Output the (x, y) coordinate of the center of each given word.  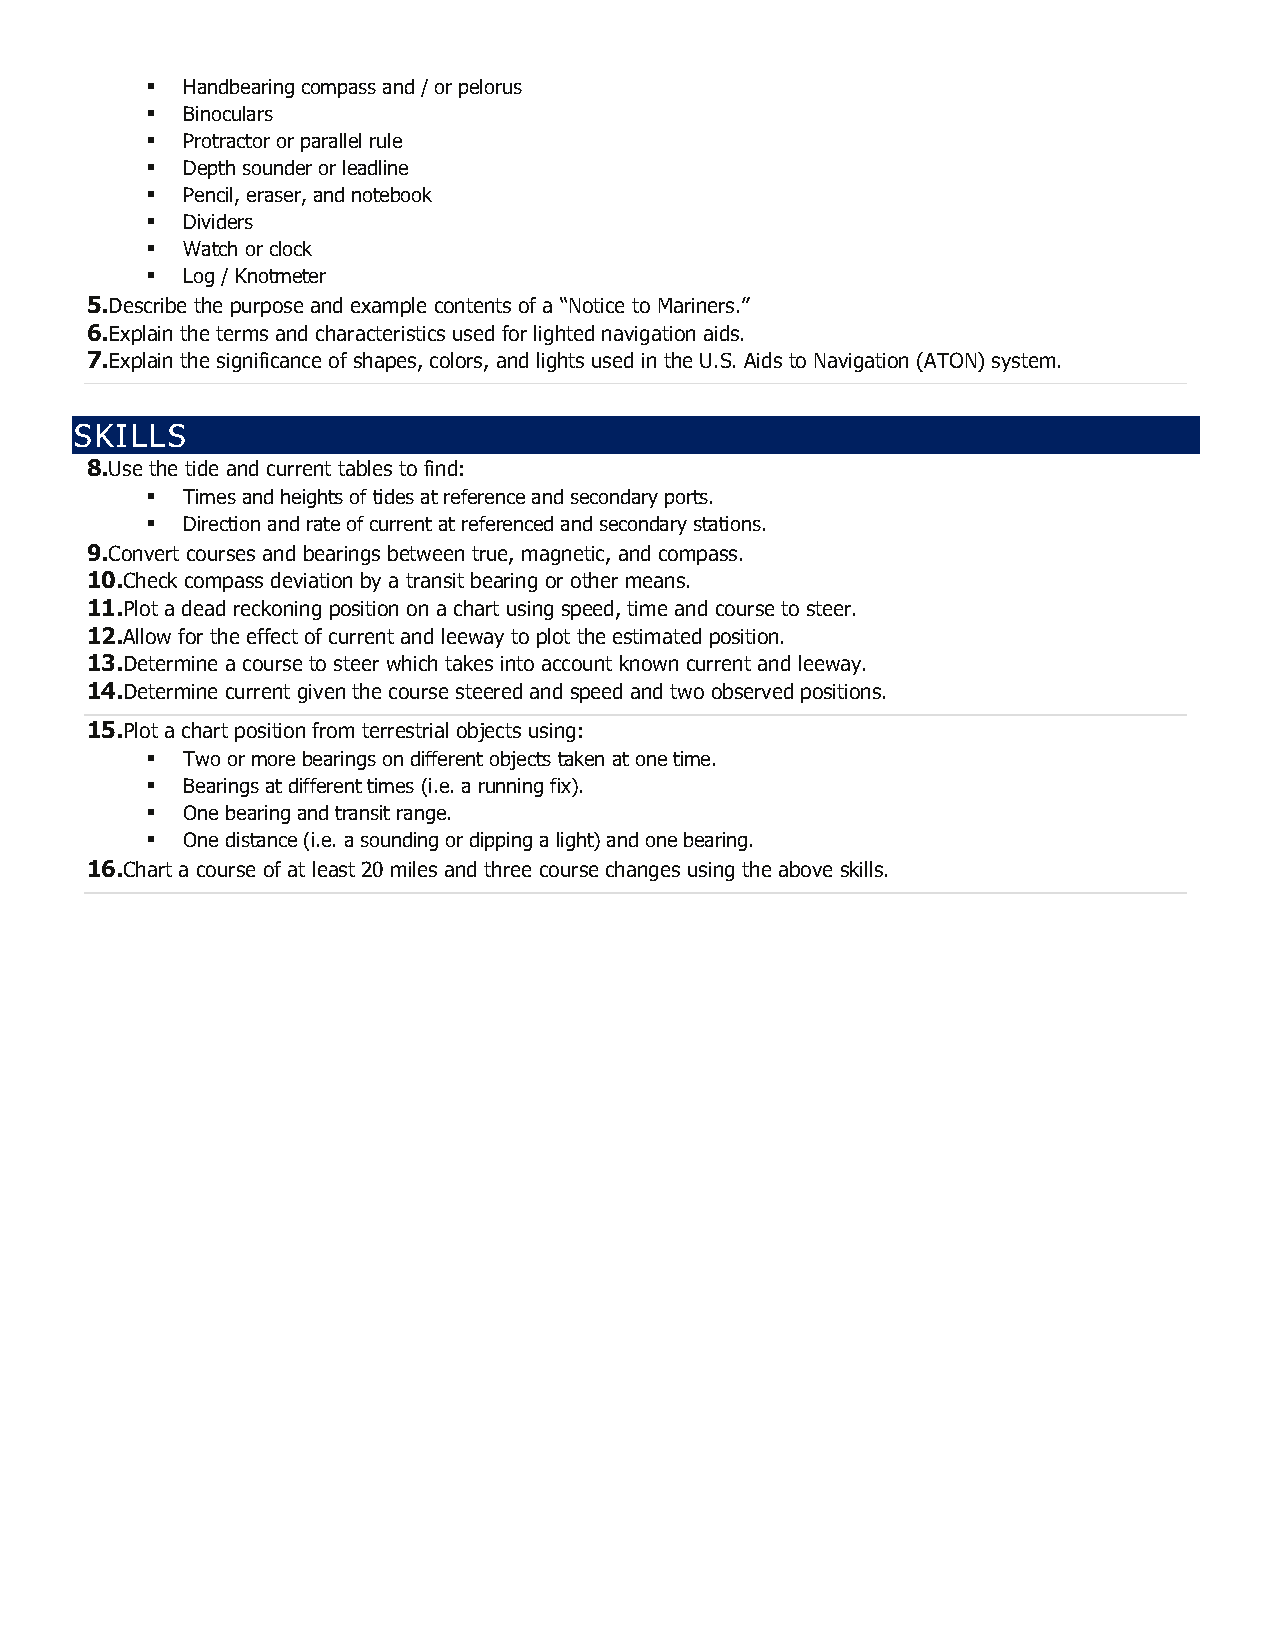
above (805, 869)
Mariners (696, 305)
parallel (331, 142)
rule (386, 140)
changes (643, 871)
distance (261, 839)
